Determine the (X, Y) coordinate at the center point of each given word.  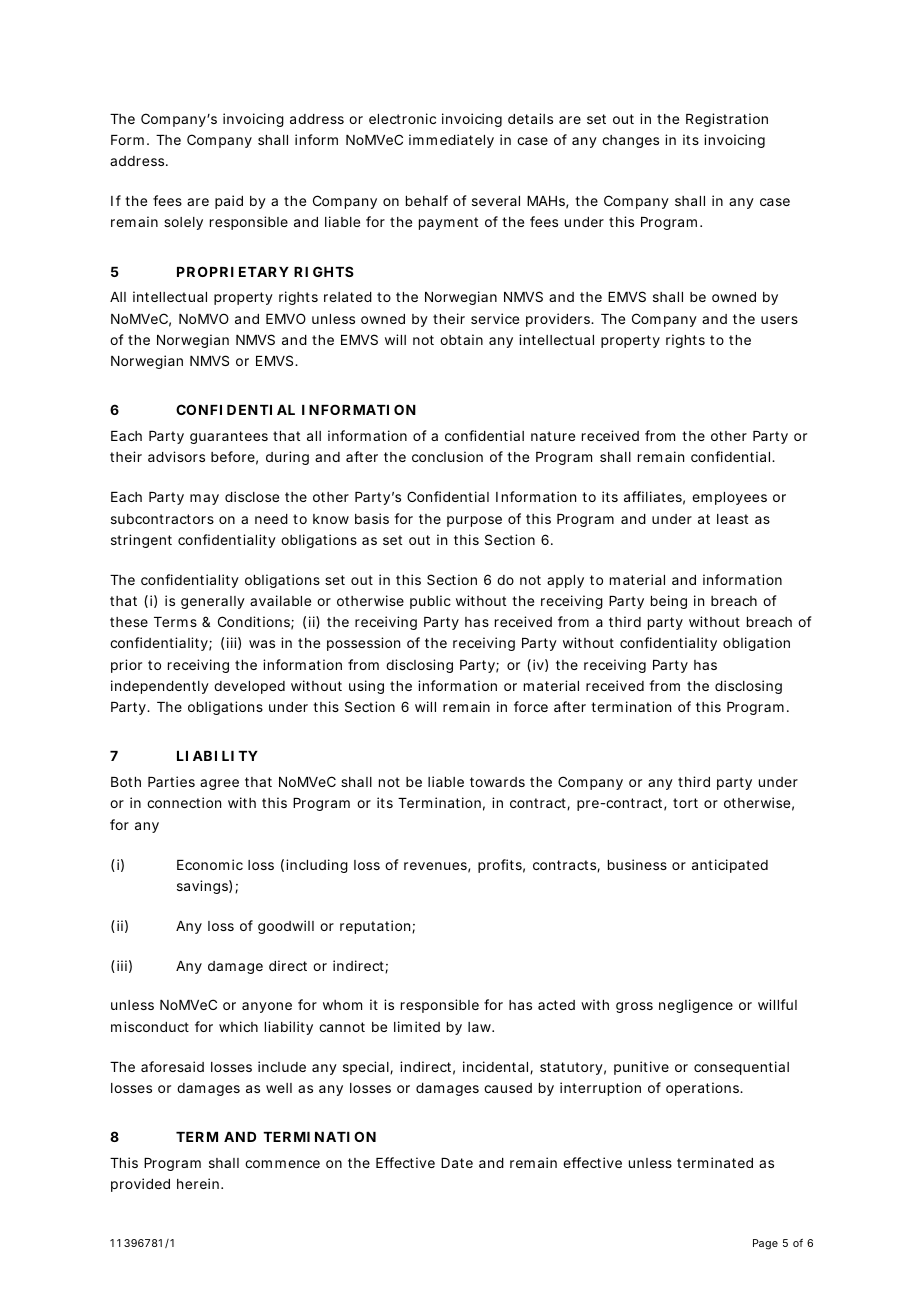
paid (229, 202)
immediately (451, 141)
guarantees (229, 437)
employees (729, 498)
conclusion (447, 456)
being (669, 602)
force (531, 706)
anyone (267, 1007)
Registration (727, 120)
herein (198, 1183)
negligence (696, 1006)
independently (160, 687)
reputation (375, 927)
